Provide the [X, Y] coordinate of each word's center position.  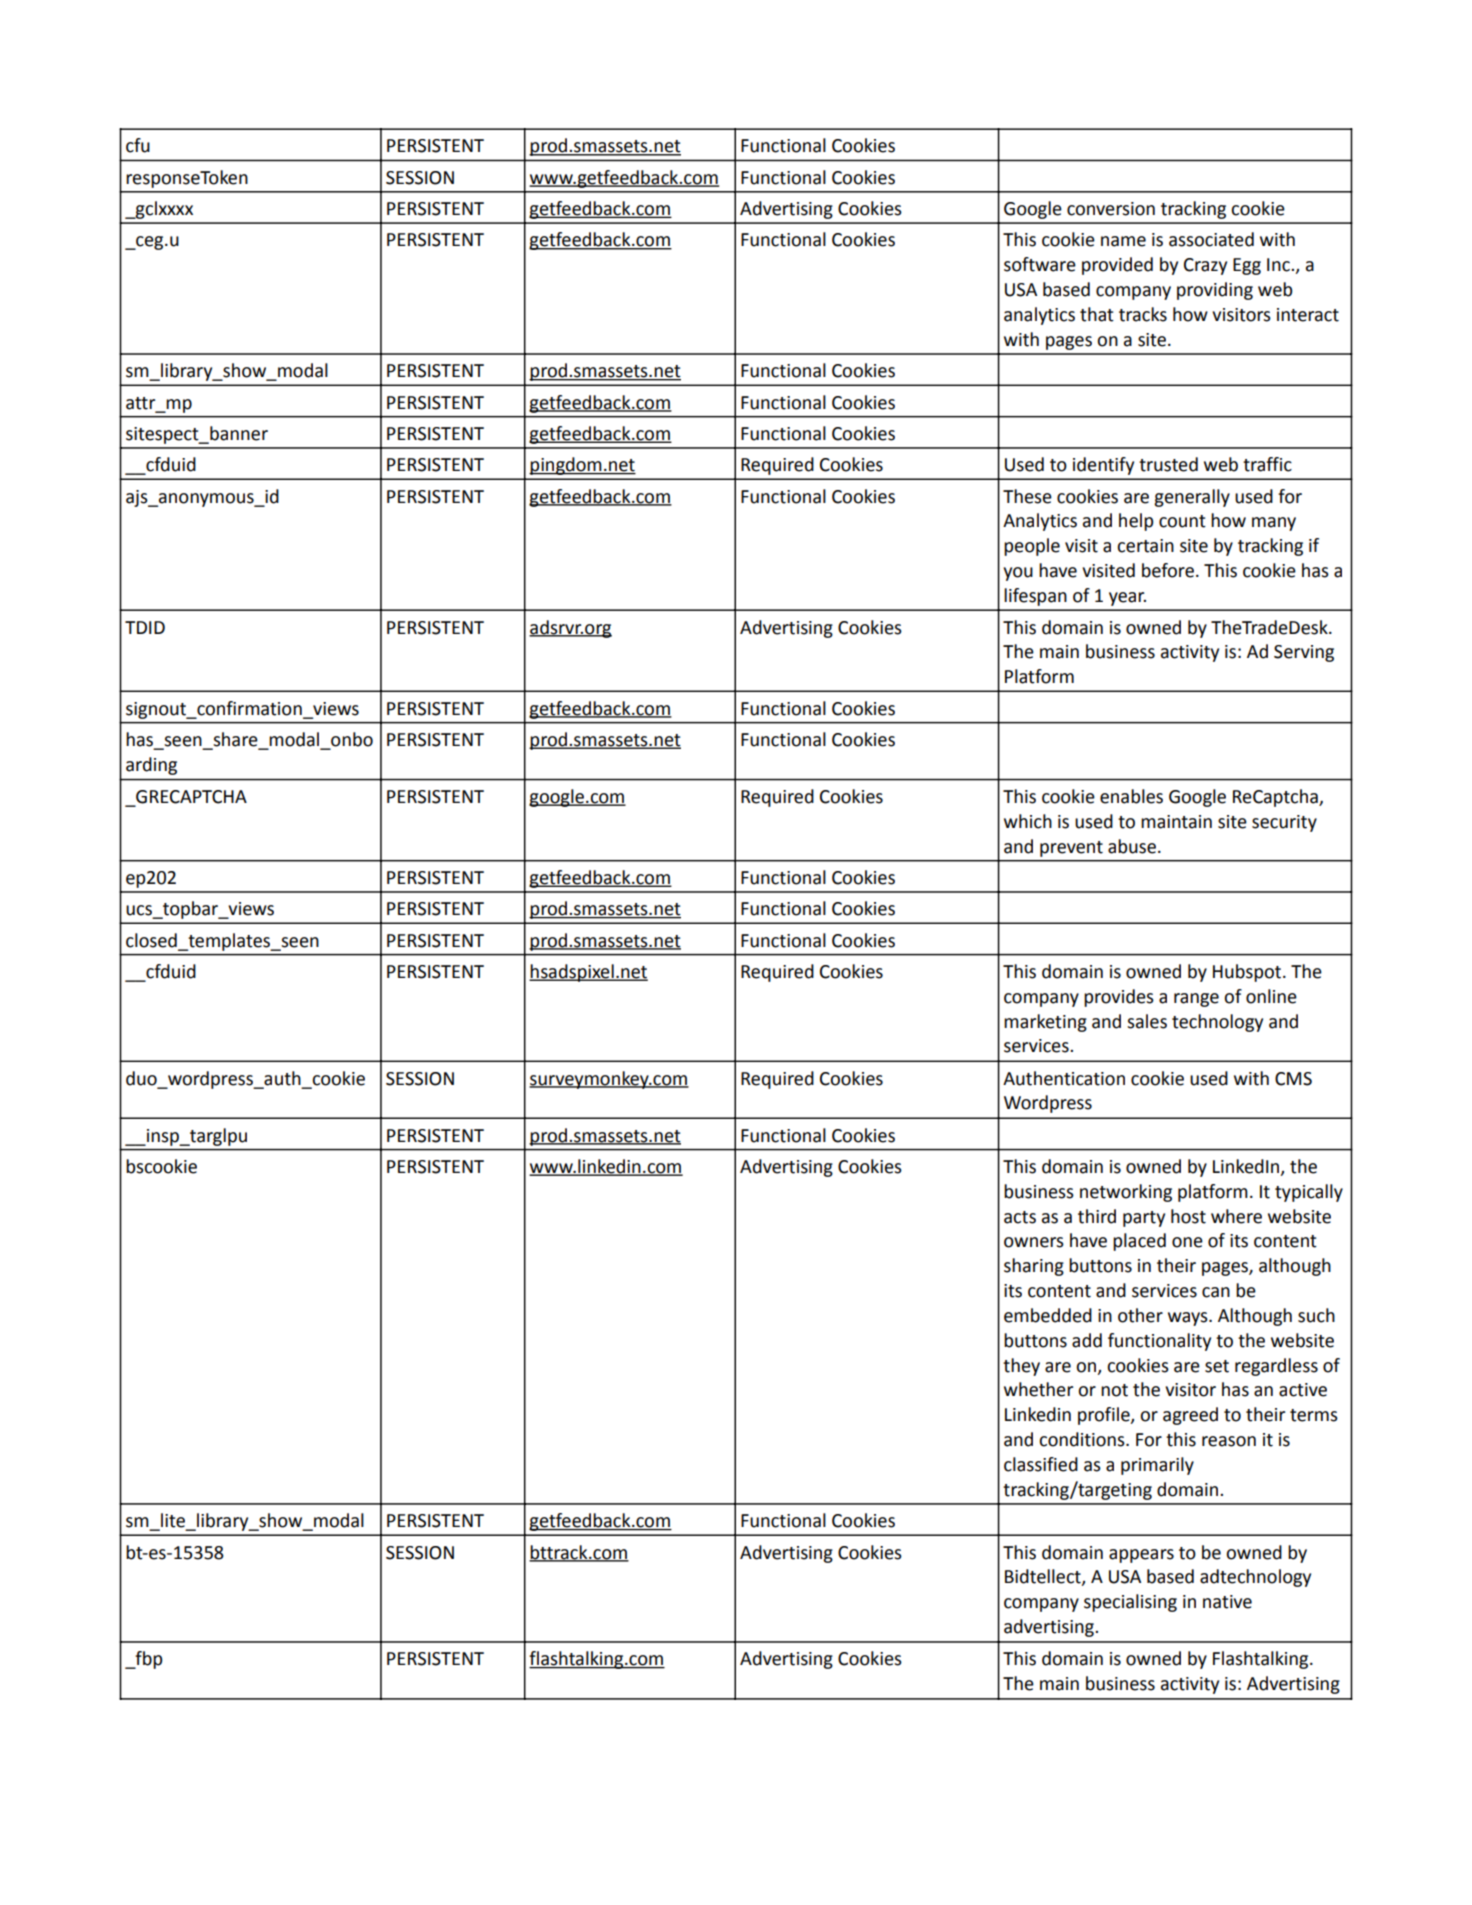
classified [1041, 1464]
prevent [1071, 849]
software [1040, 264]
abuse [1132, 846]
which [1028, 821]
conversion [1111, 209]
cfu [138, 145]
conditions [1083, 1439]
